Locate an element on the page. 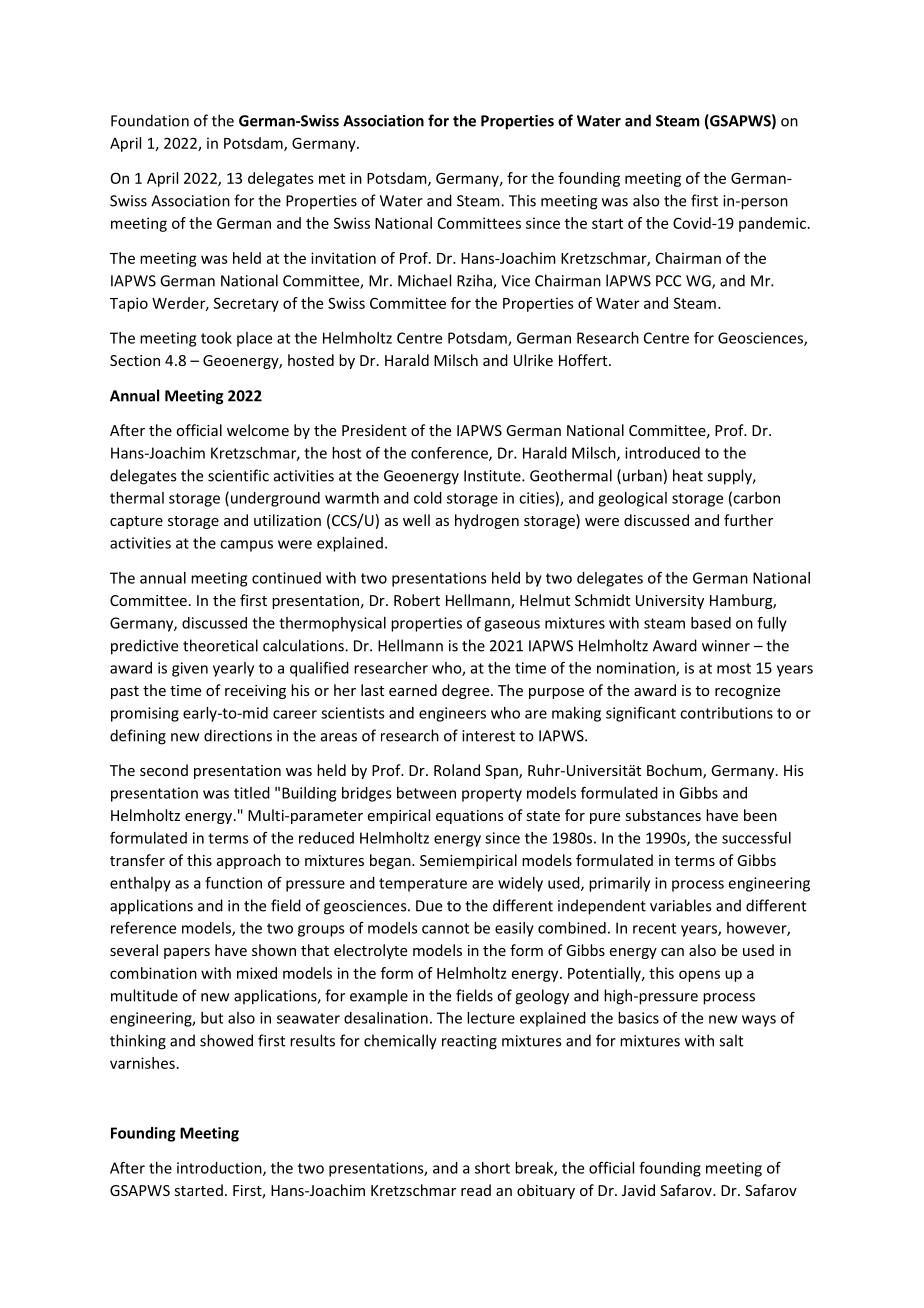 Image resolution: width=924 pixels, height=1308 pixels. given is located at coordinates (190, 669).
